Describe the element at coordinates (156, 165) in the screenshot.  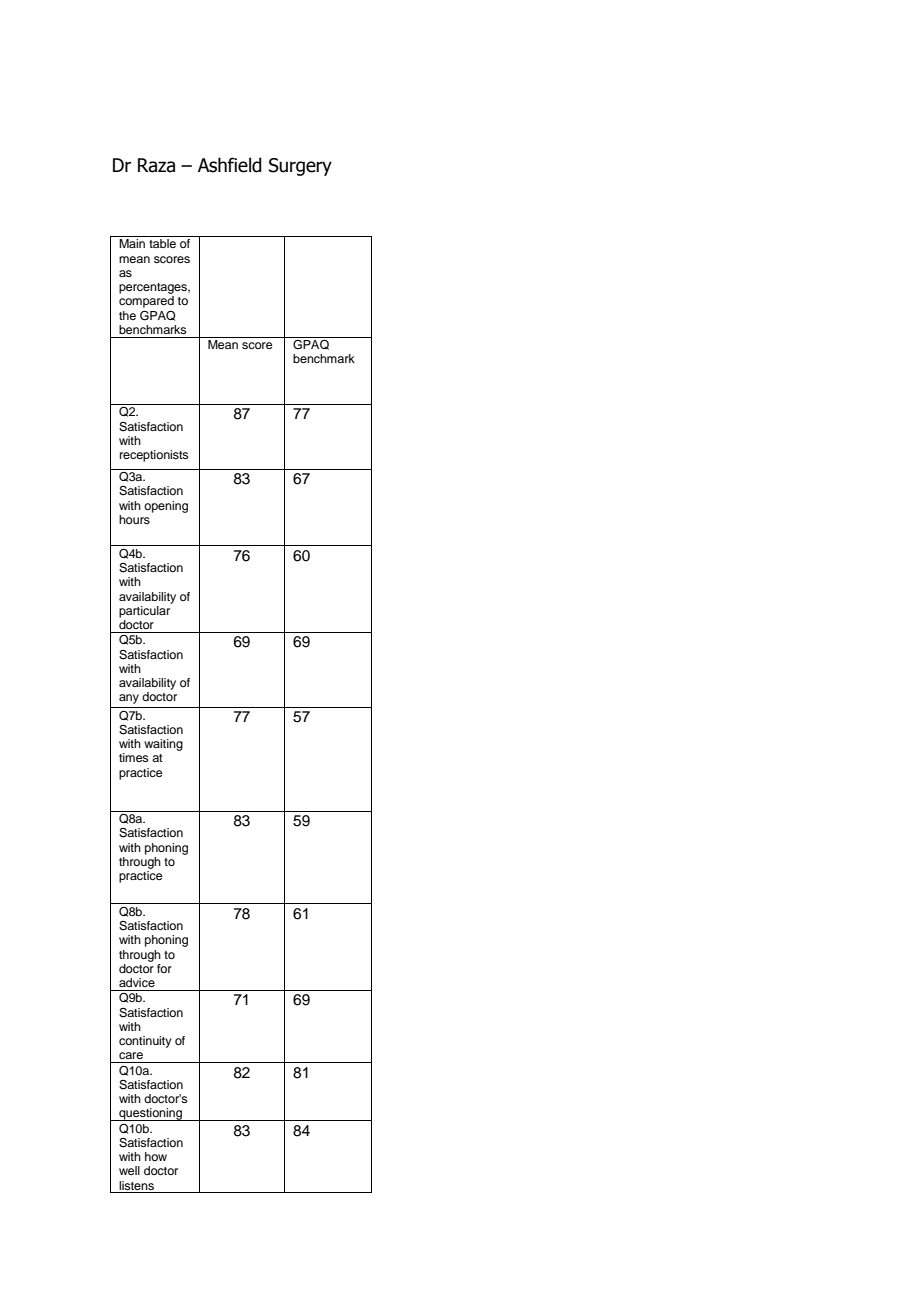
I see `Raza` at that location.
